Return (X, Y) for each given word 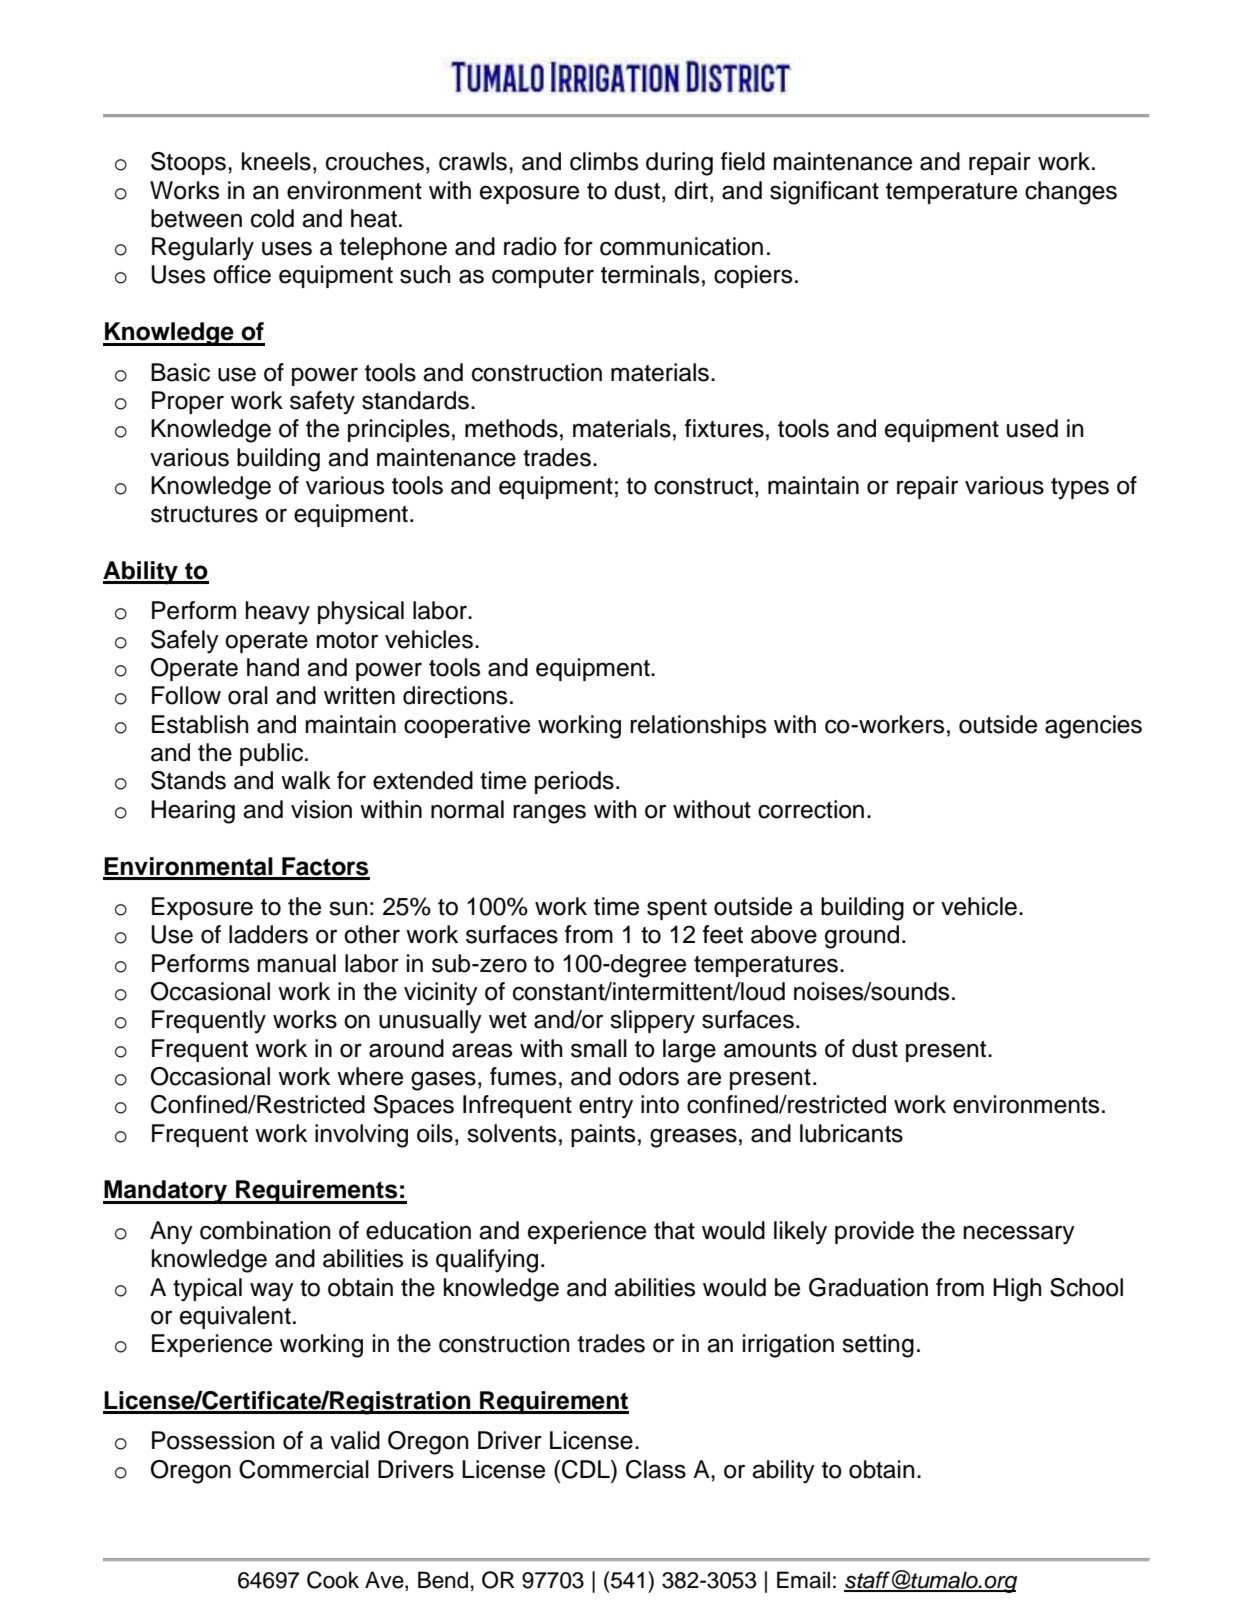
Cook (333, 1580)
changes (1071, 193)
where (370, 1076)
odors (649, 1076)
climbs (604, 161)
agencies (1093, 727)
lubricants (851, 1133)
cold (272, 218)
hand (273, 667)
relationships (698, 726)
